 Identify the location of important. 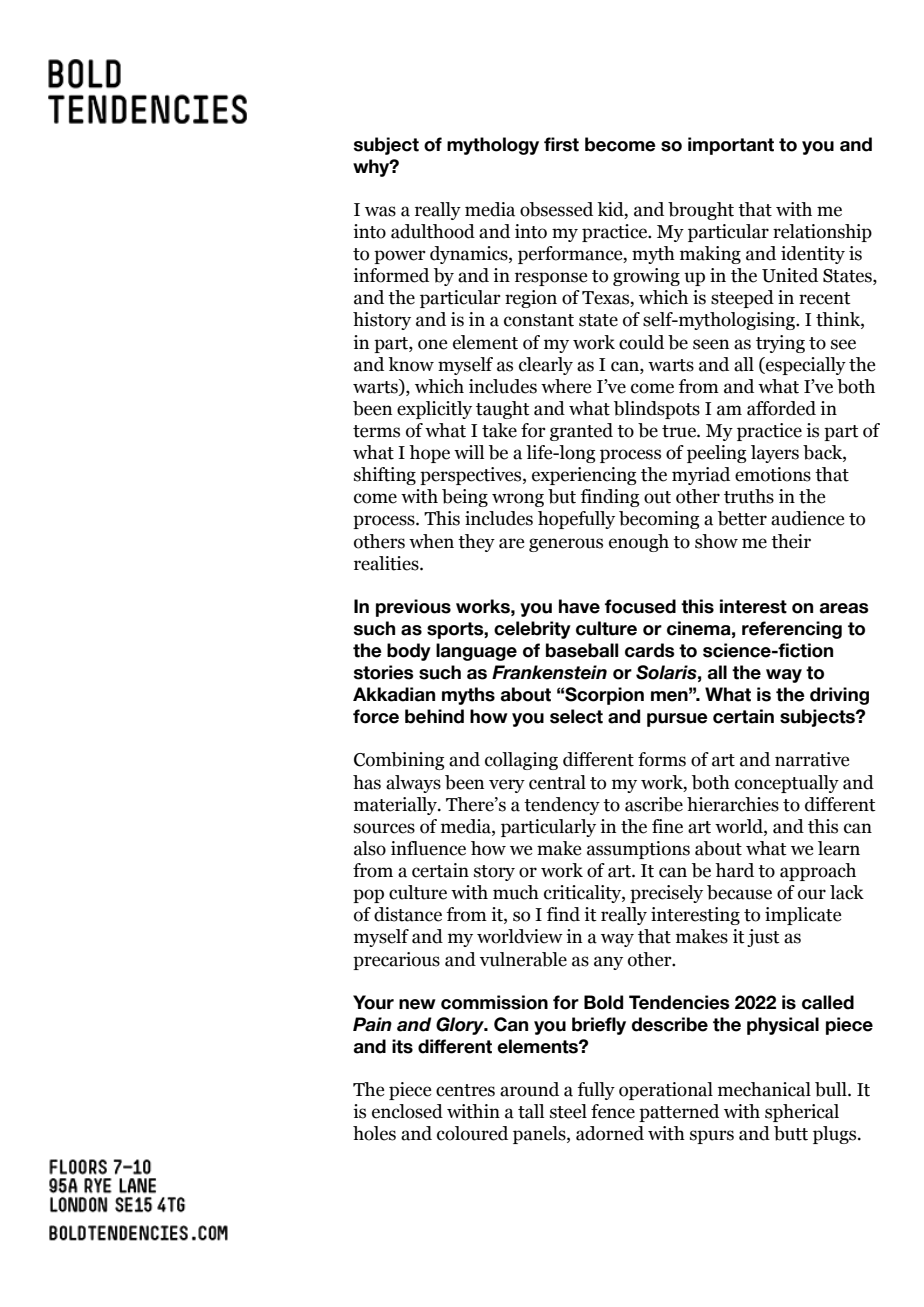
(731, 146).
